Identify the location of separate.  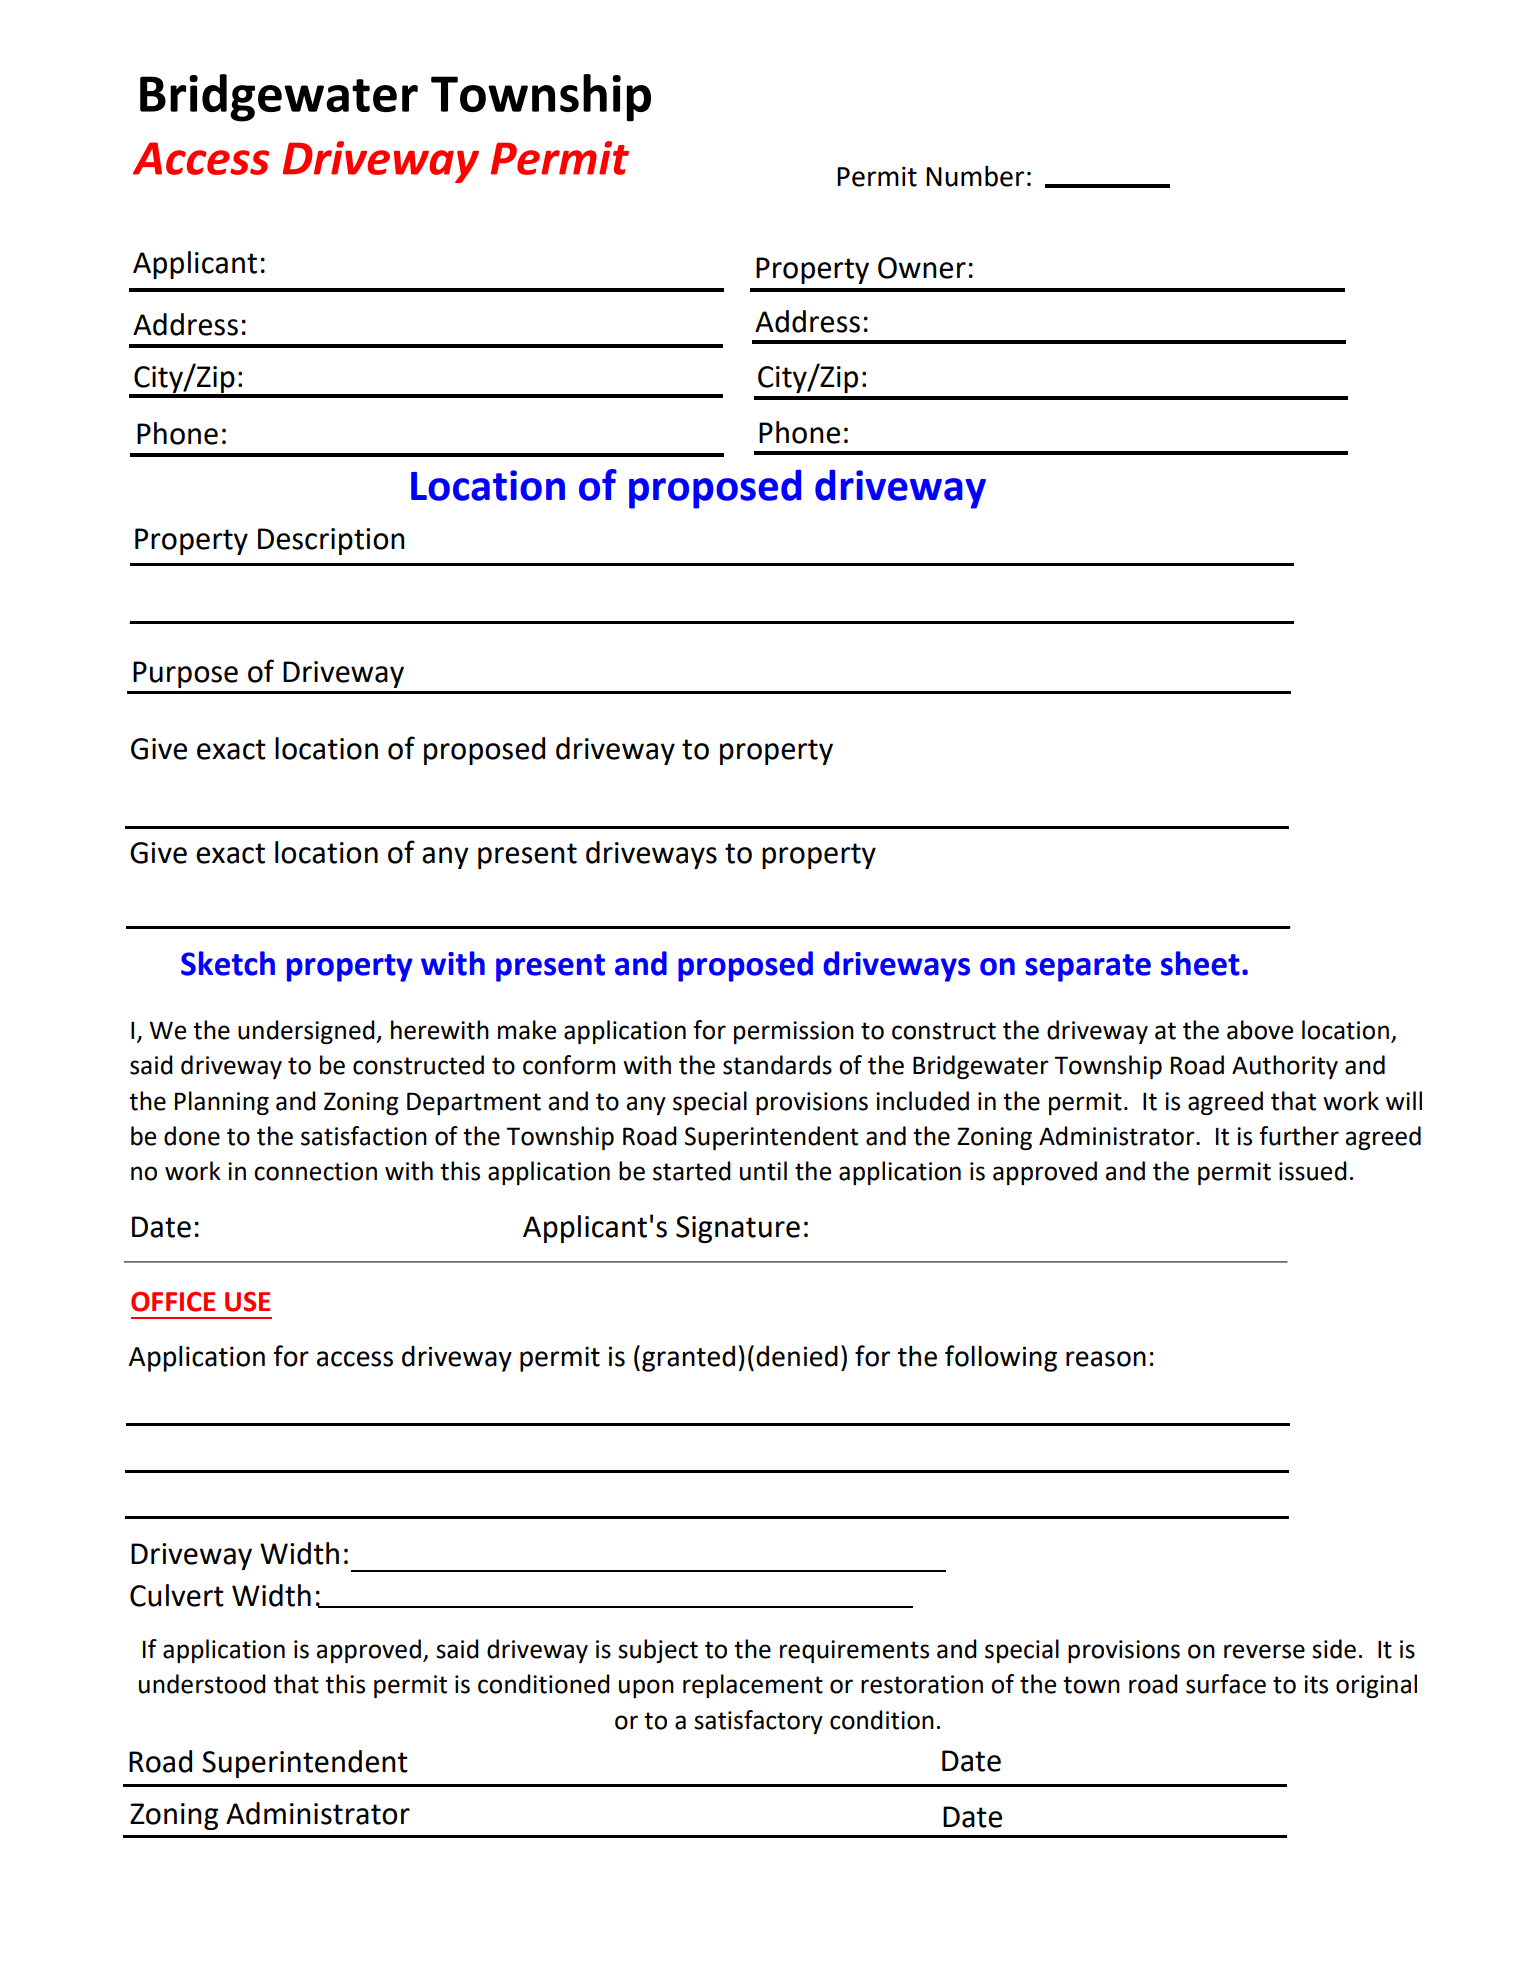
(1088, 968).
